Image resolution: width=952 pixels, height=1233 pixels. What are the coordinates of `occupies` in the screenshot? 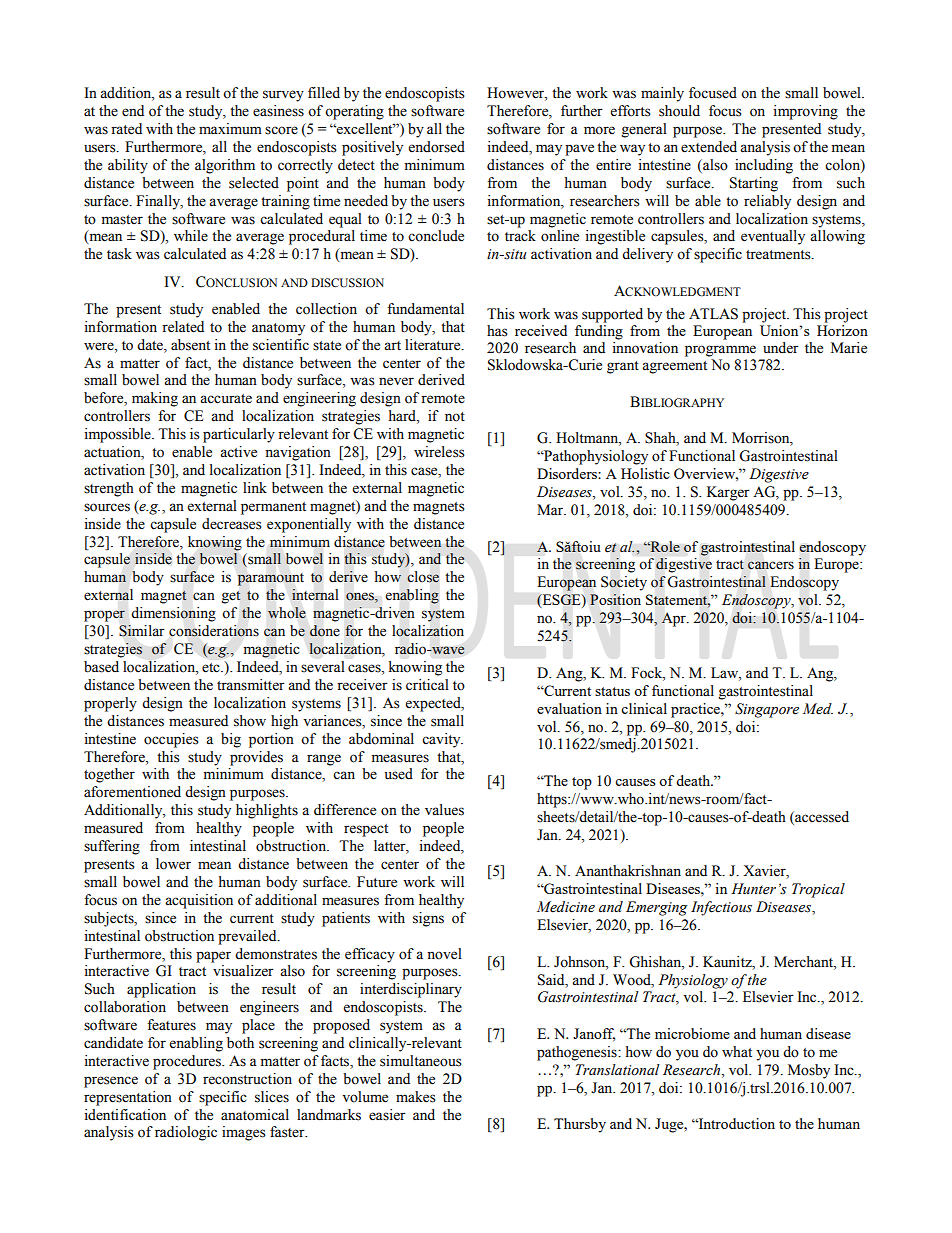 It's located at (171, 740).
